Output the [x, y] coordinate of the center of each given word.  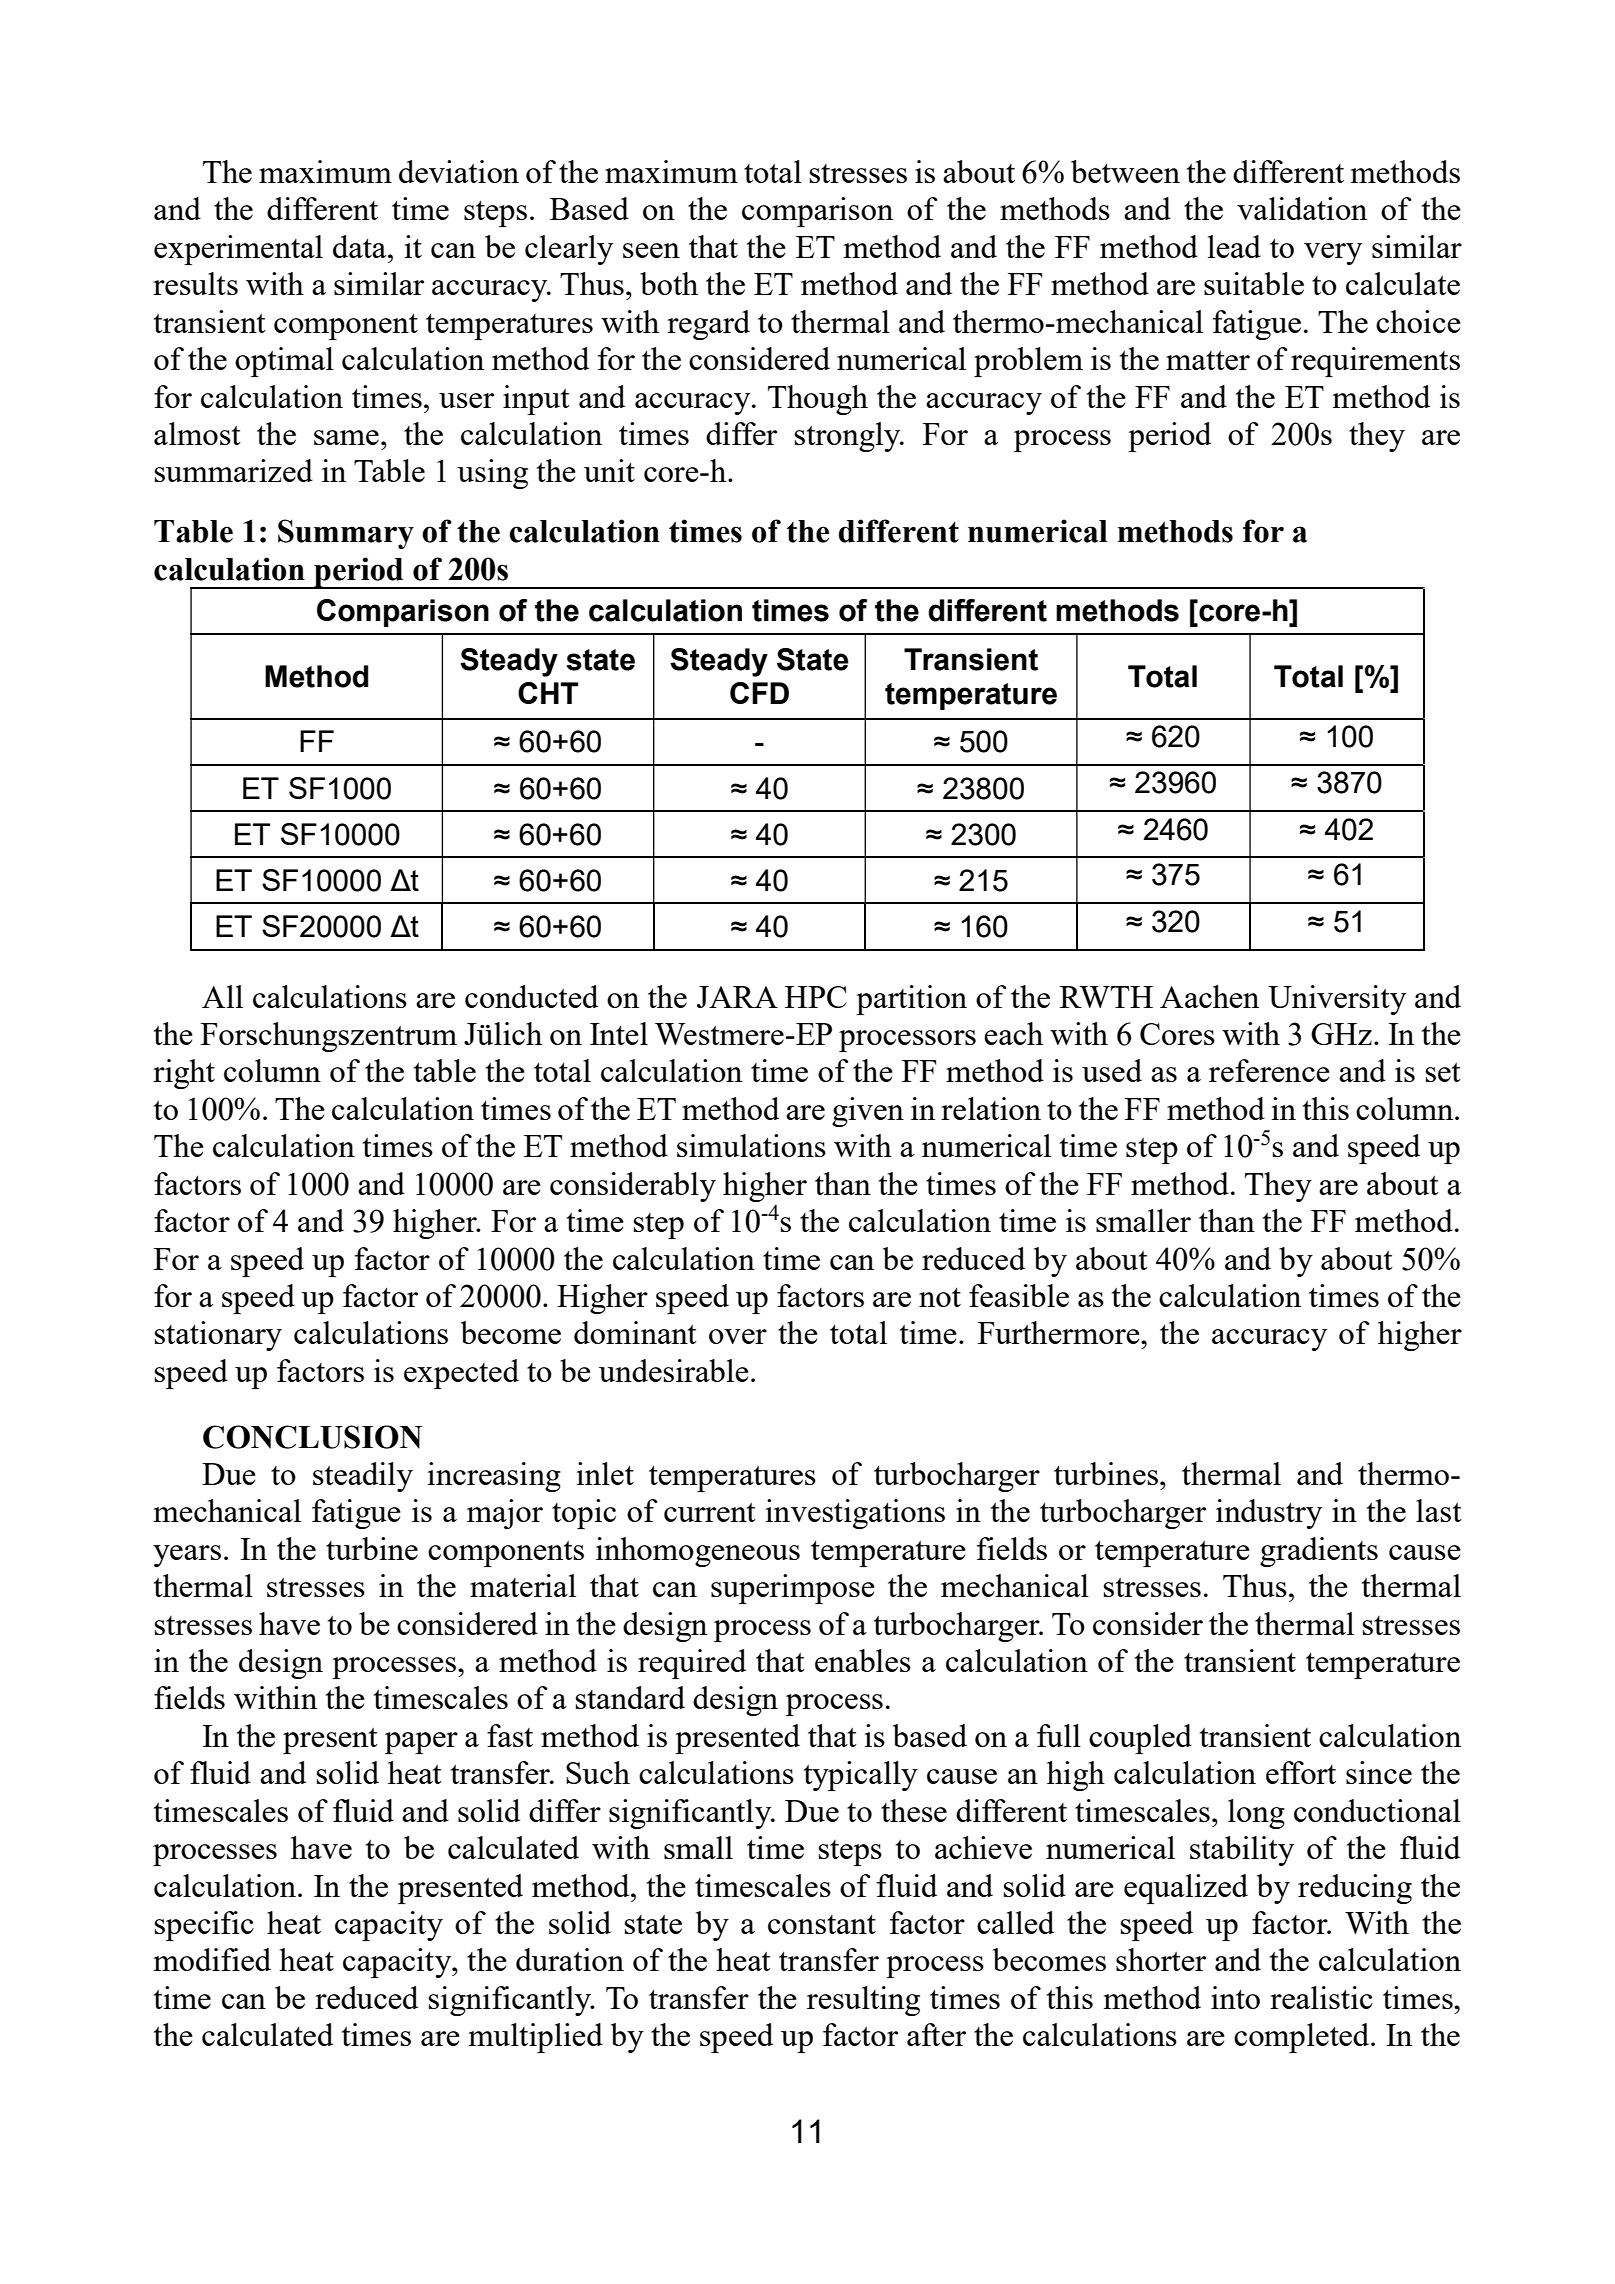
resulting [863, 2001]
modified [212, 1959]
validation [1302, 208]
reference [1269, 1070]
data [361, 246]
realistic [1321, 1997]
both [669, 283]
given [868, 1112]
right [184, 1074]
